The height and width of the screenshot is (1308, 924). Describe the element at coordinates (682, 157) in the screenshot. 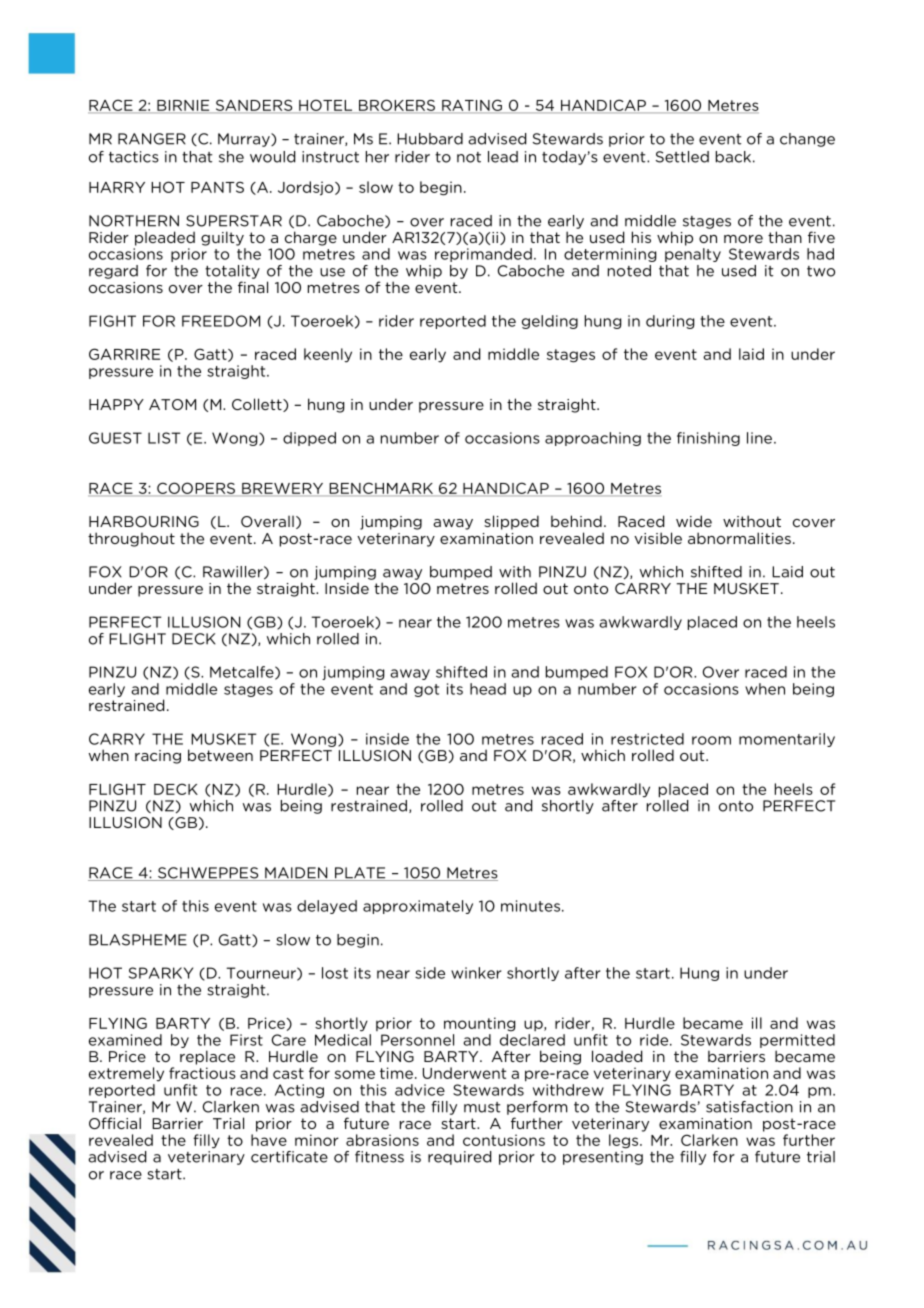

I see `Settled` at that location.
